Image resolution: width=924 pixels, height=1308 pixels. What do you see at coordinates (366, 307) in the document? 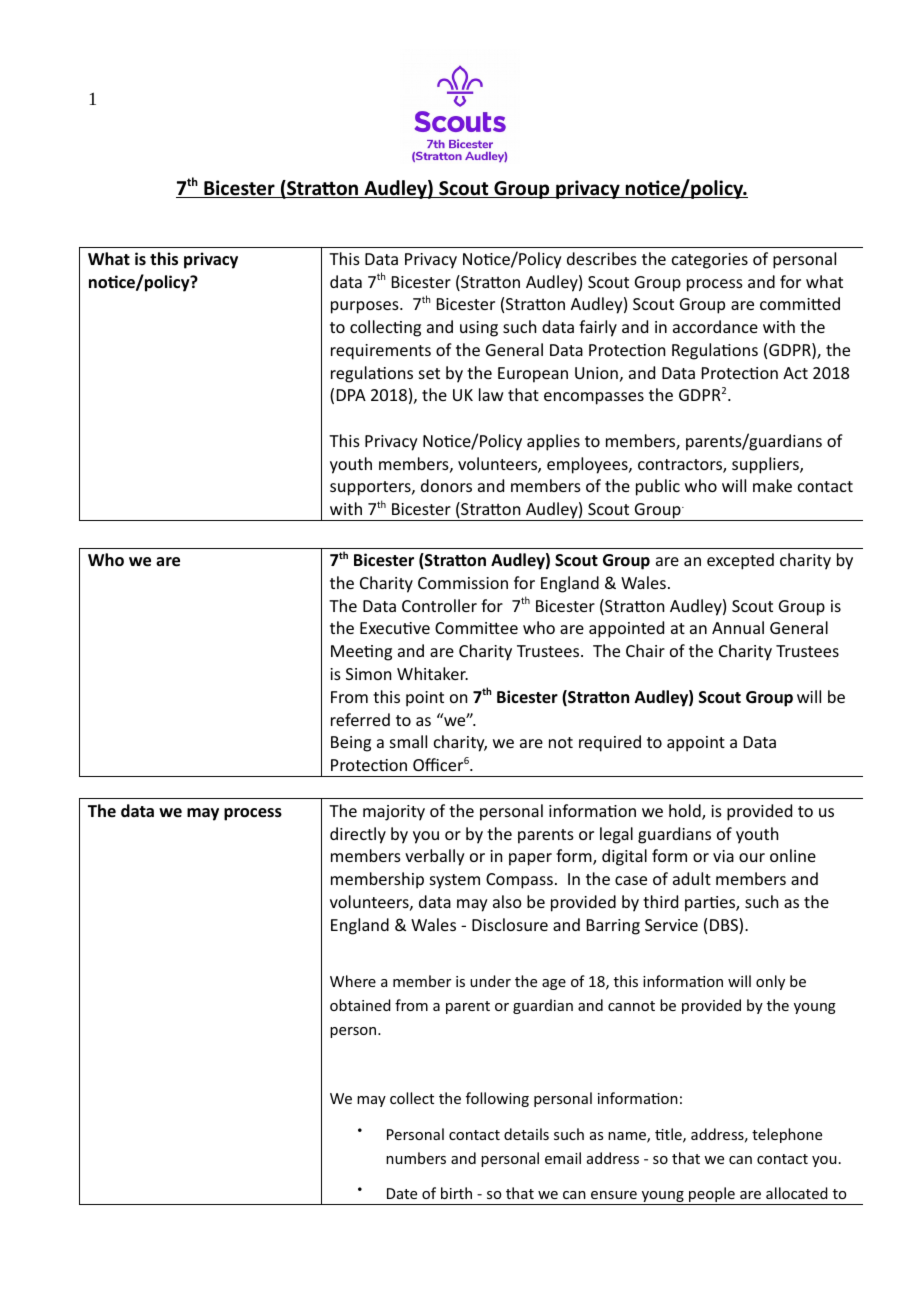
I see `purposes` at bounding box center [366, 307].
